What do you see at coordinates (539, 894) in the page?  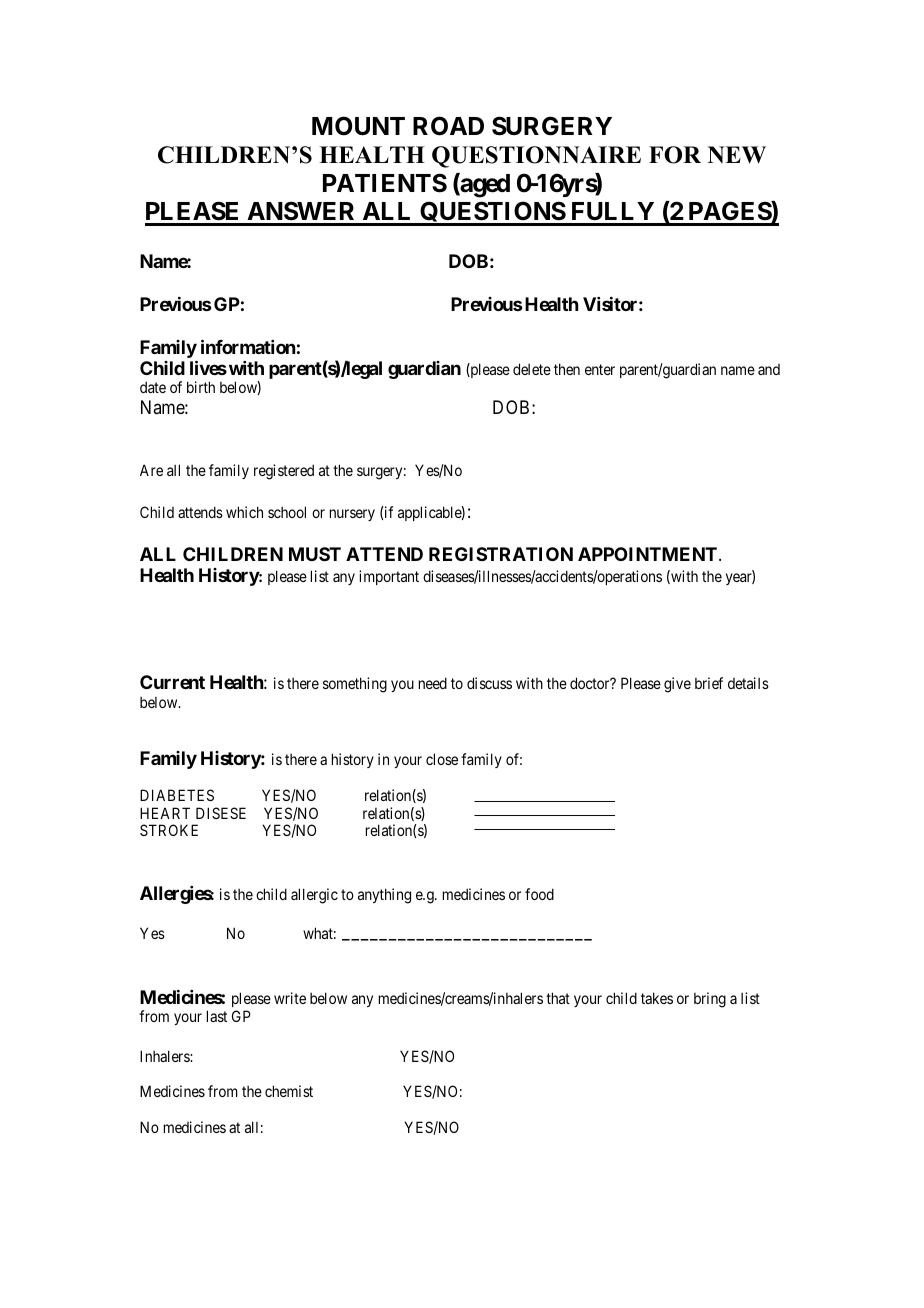 I see `food` at bounding box center [539, 894].
